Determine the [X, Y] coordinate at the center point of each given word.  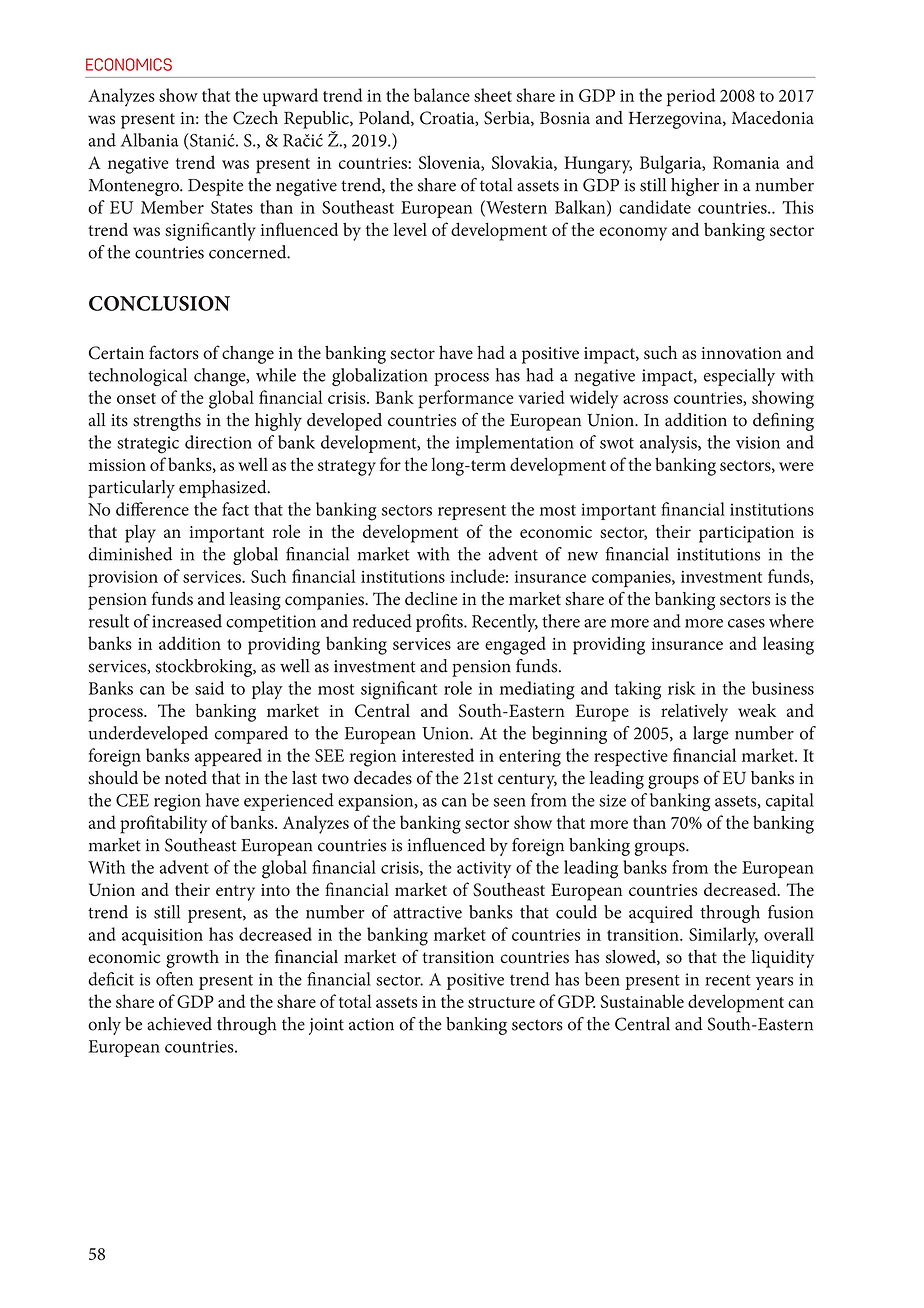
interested [438, 755]
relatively [694, 712]
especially [739, 377]
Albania [150, 140]
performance [465, 399]
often [174, 979]
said [209, 688]
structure [501, 1002]
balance [442, 95]
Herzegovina [676, 120]
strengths [167, 422]
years [774, 983]
